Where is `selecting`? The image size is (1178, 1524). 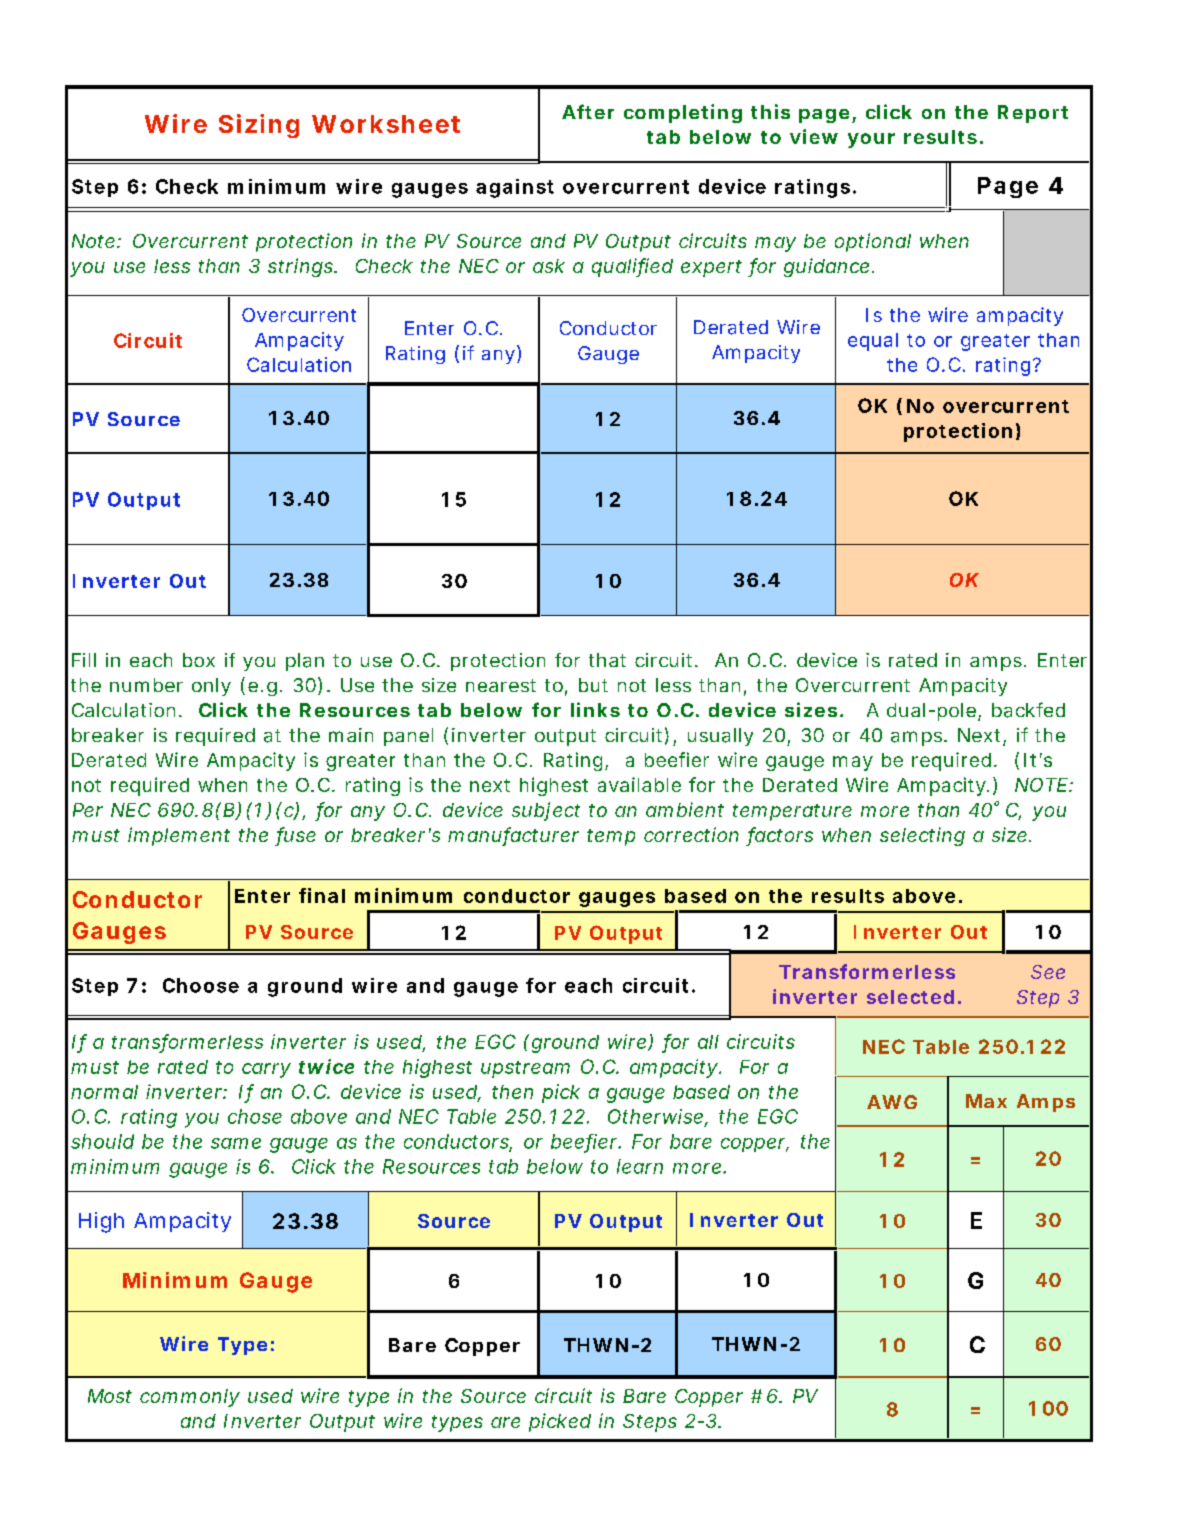
selecting is located at coordinates (922, 836).
